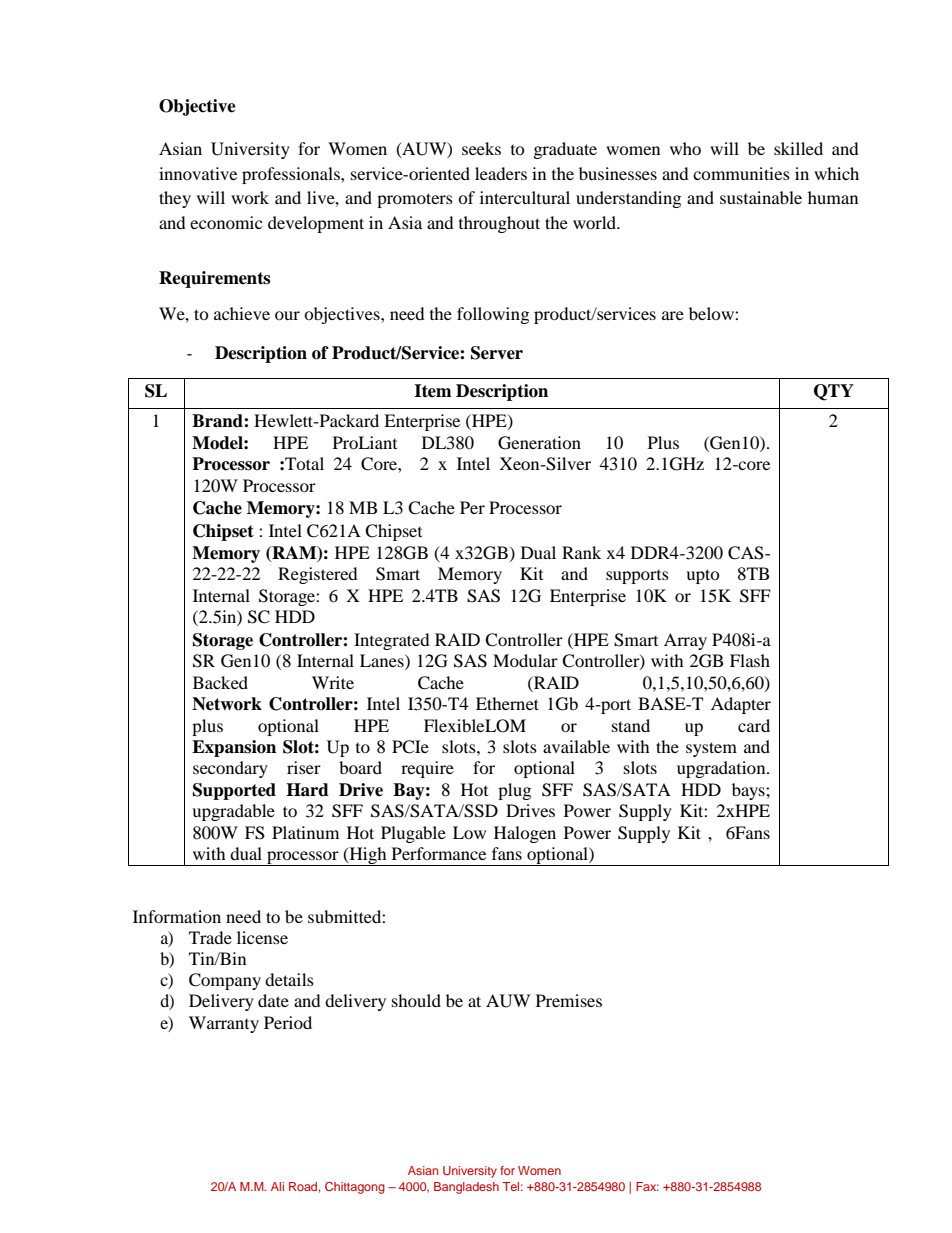 Image resolution: width=952 pixels, height=1233 pixels. What do you see at coordinates (466, 1188) in the page?
I see `Bangladesh` at bounding box center [466, 1188].
